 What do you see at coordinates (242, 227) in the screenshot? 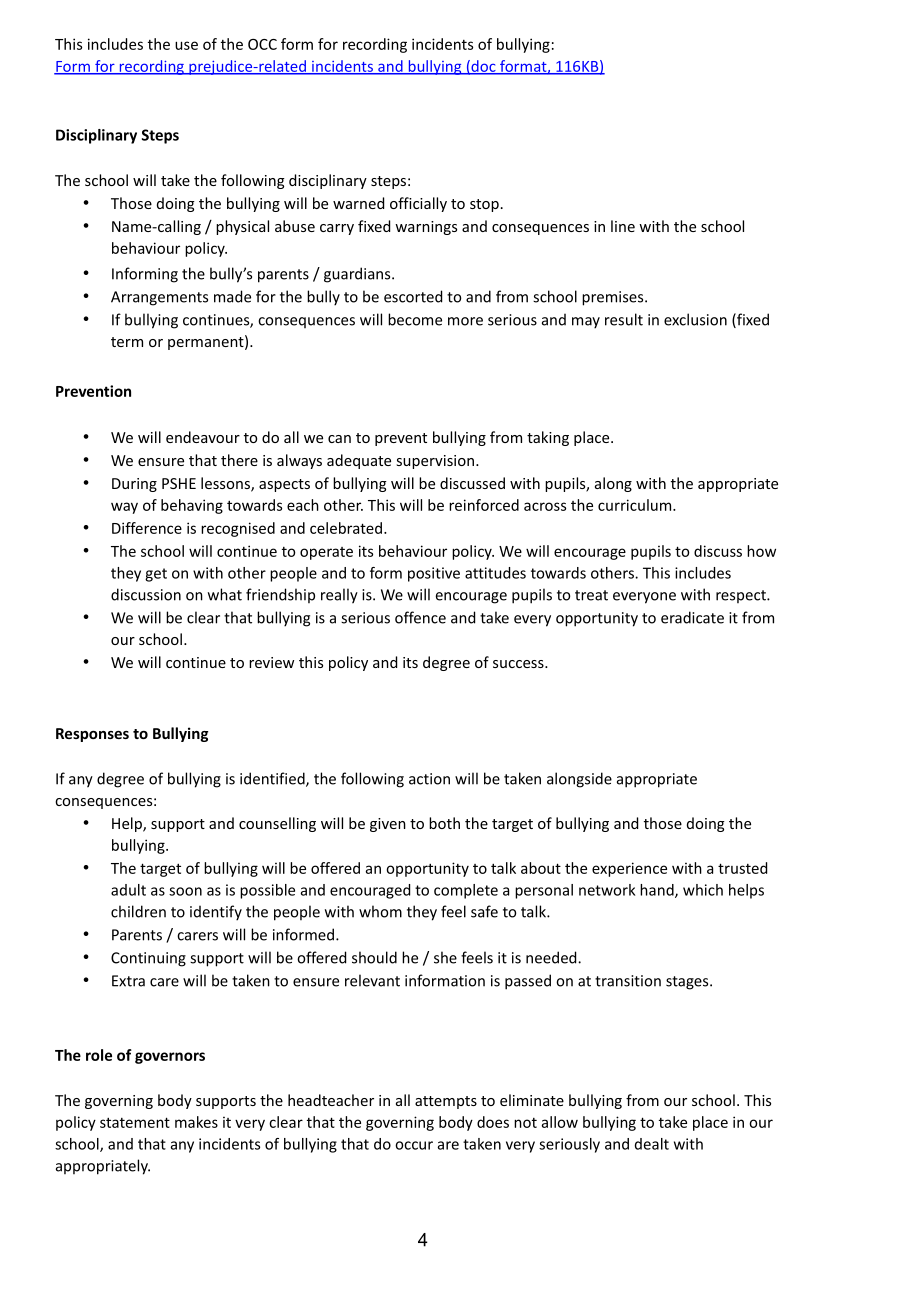
I see `physical` at bounding box center [242, 227].
